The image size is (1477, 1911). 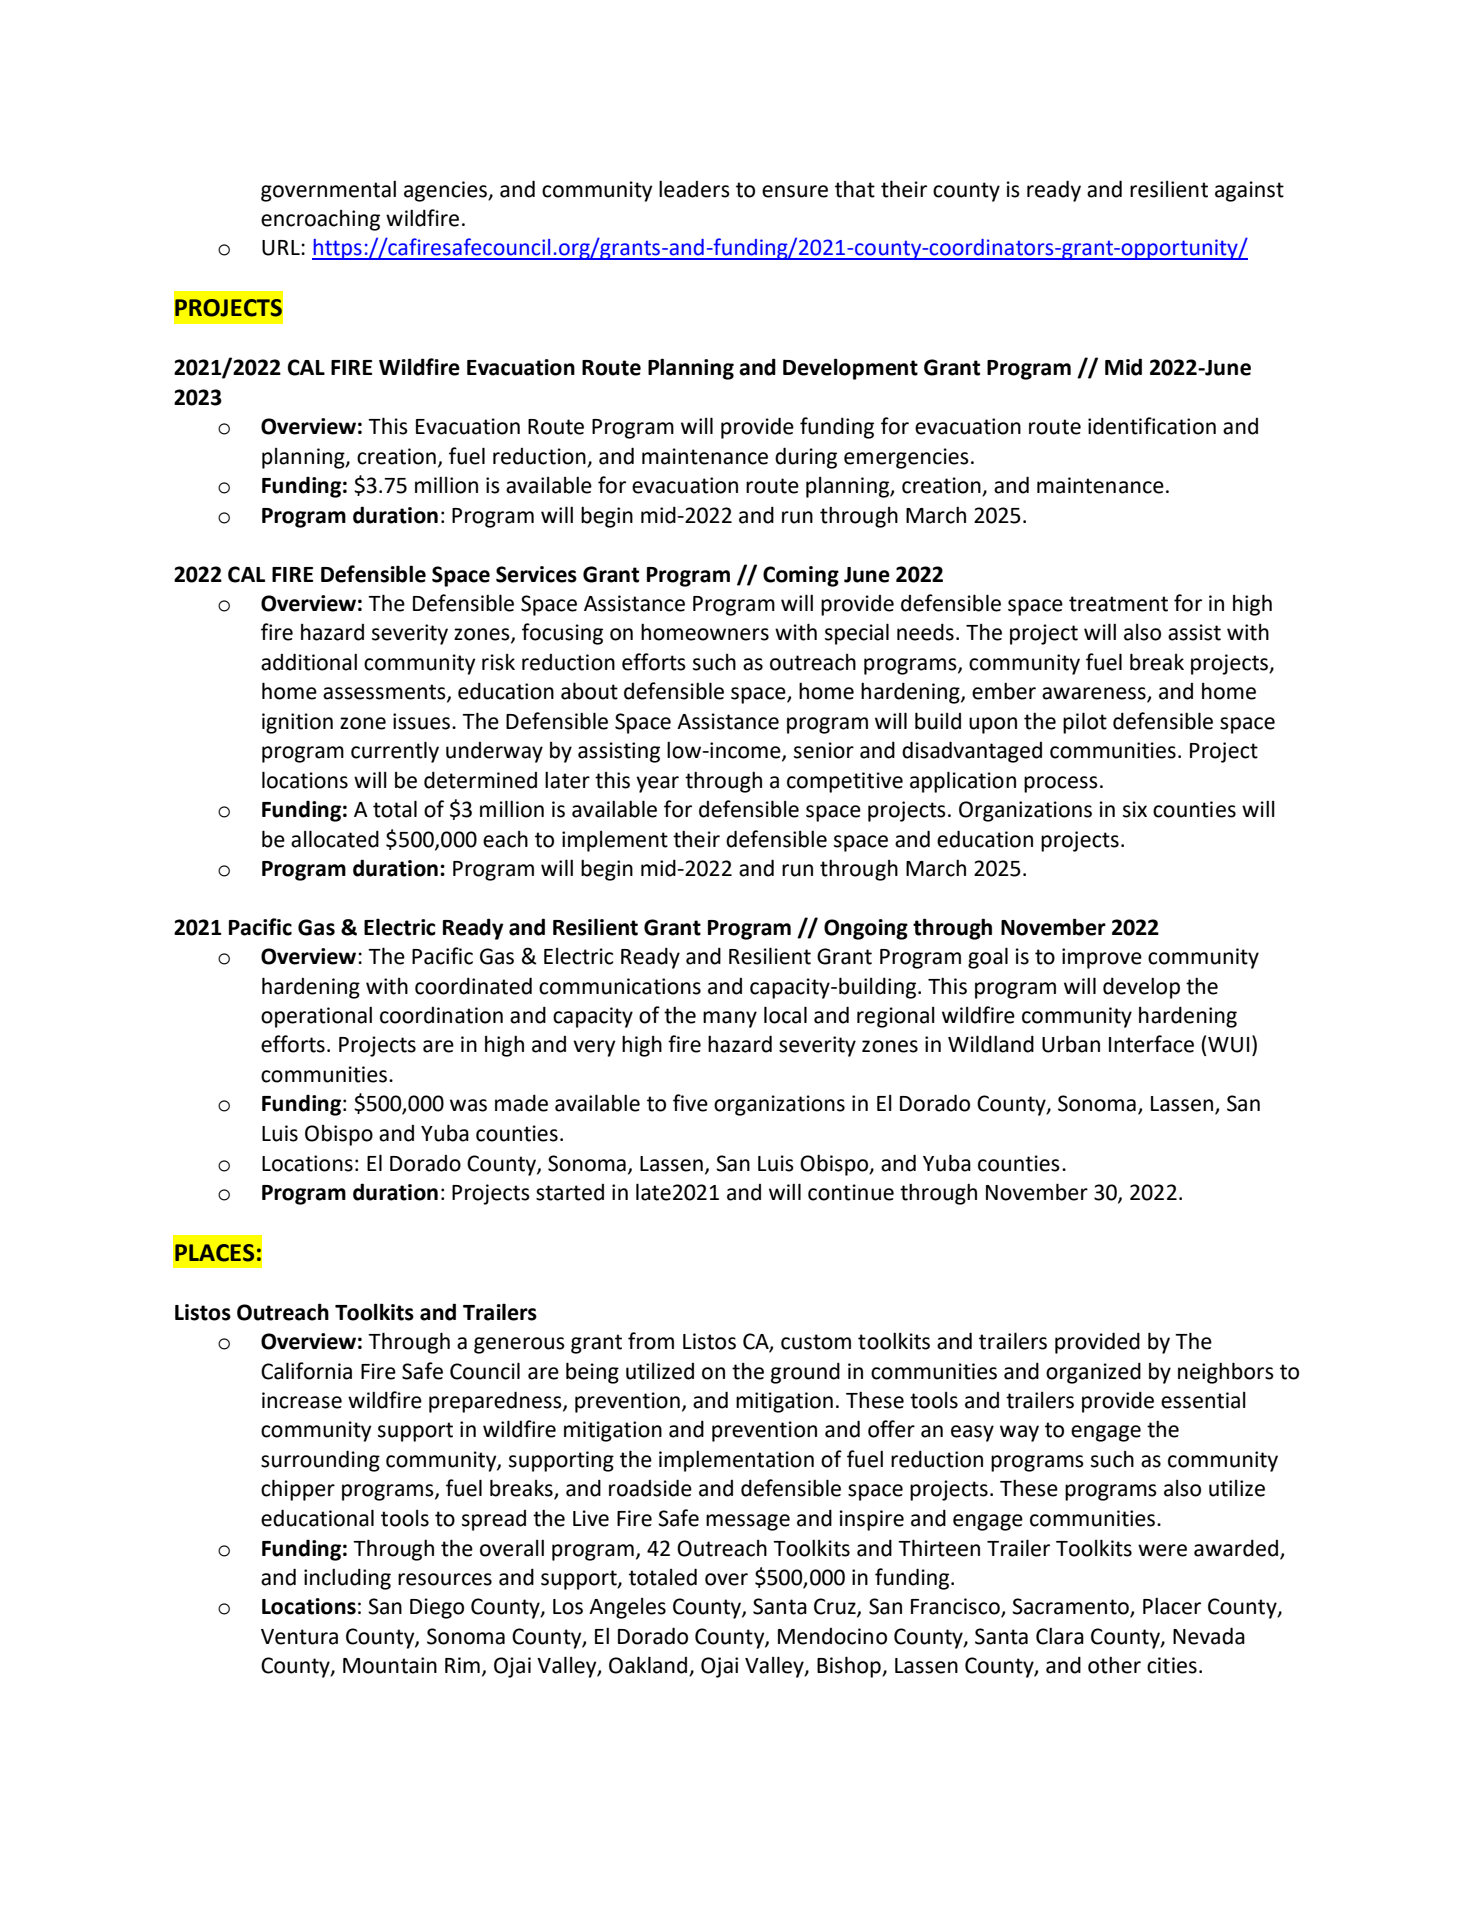 I want to click on improve, so click(x=1102, y=958).
